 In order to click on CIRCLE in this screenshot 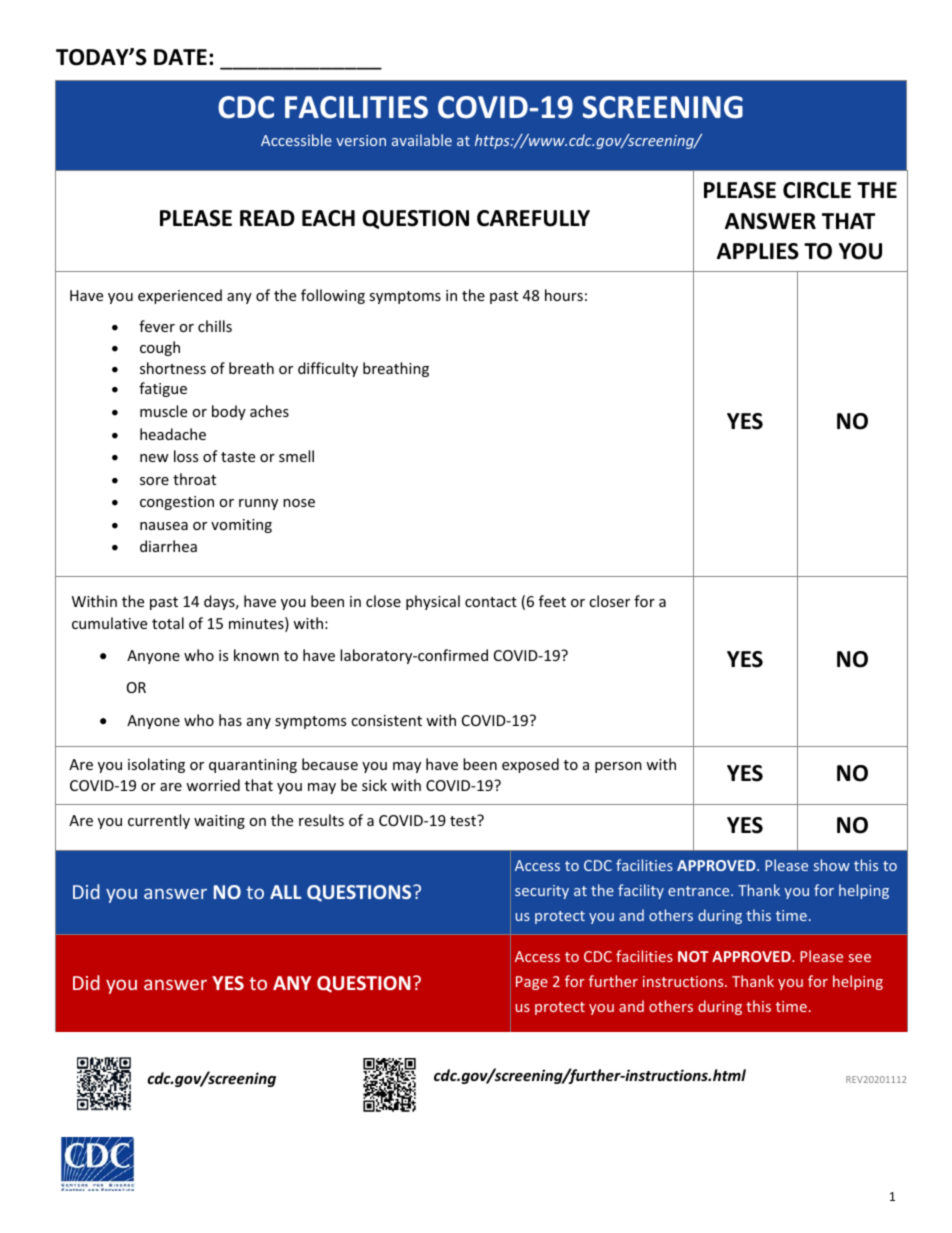, I will do `click(817, 190)`.
